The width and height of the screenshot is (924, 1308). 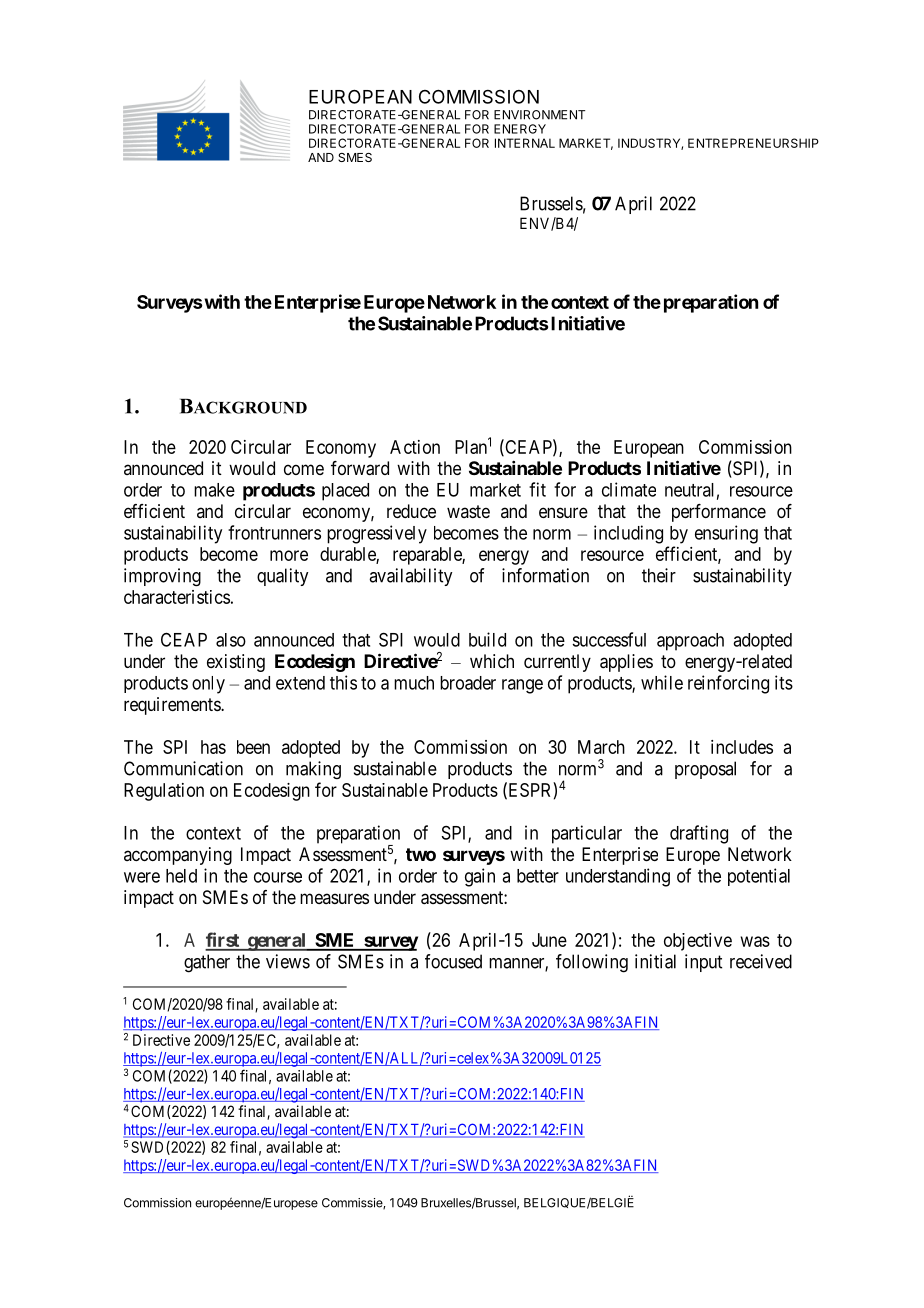 I want to click on also, so click(x=231, y=640).
